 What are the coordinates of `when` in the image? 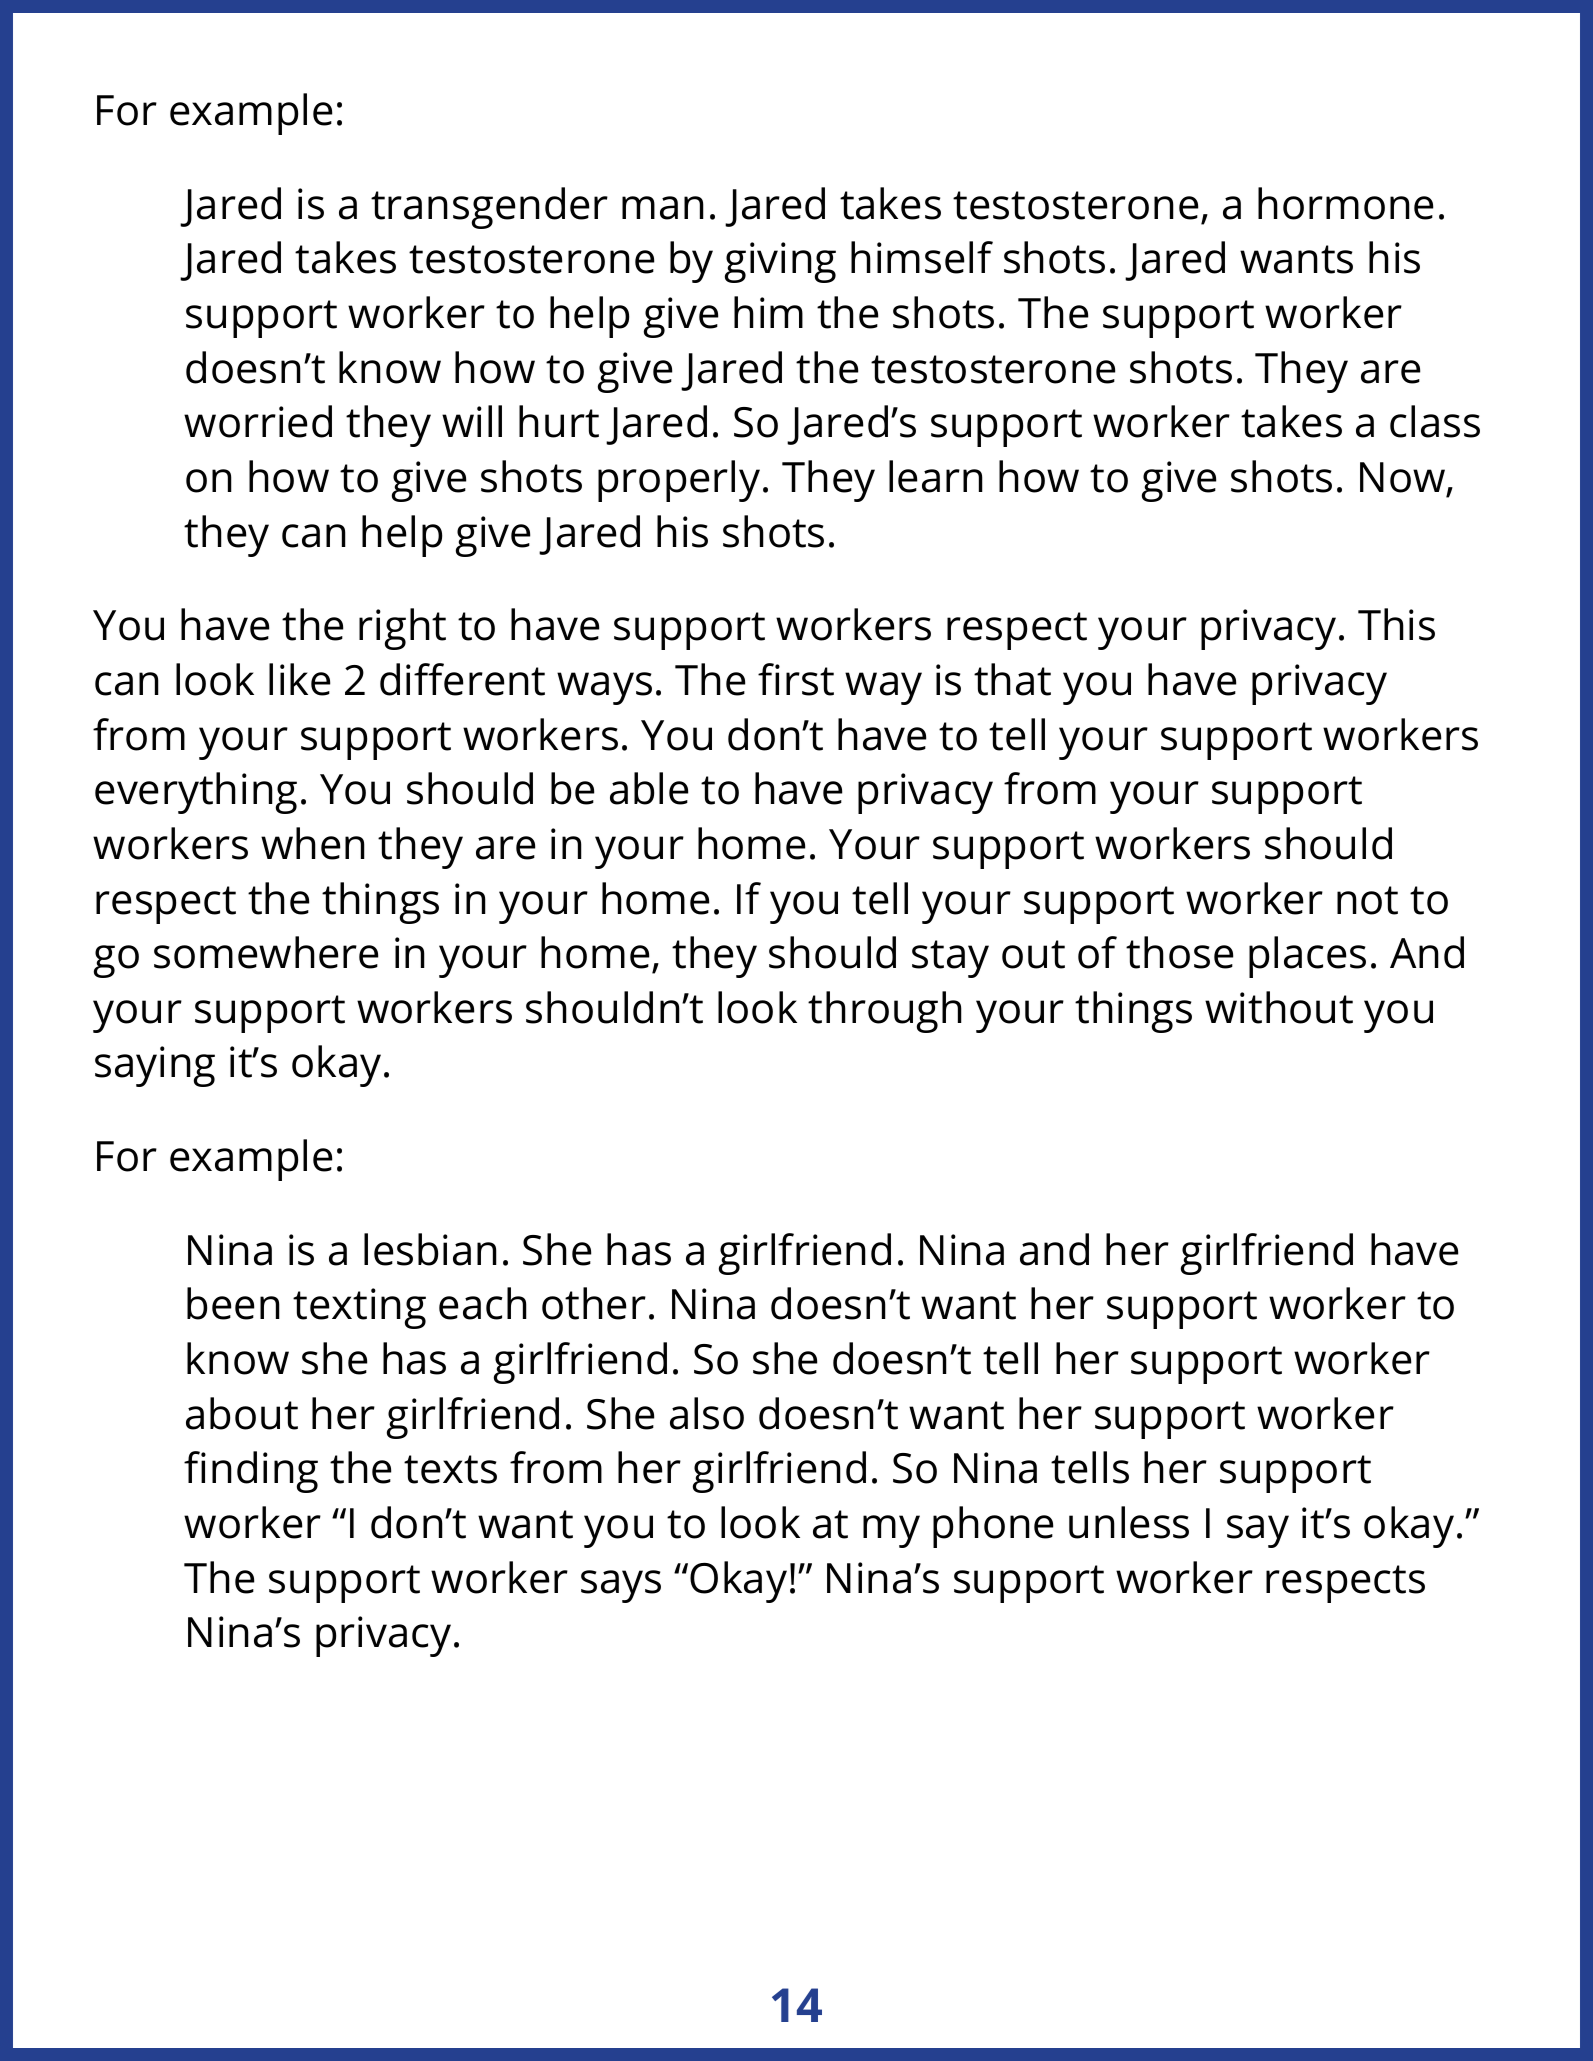 It's located at (313, 843).
